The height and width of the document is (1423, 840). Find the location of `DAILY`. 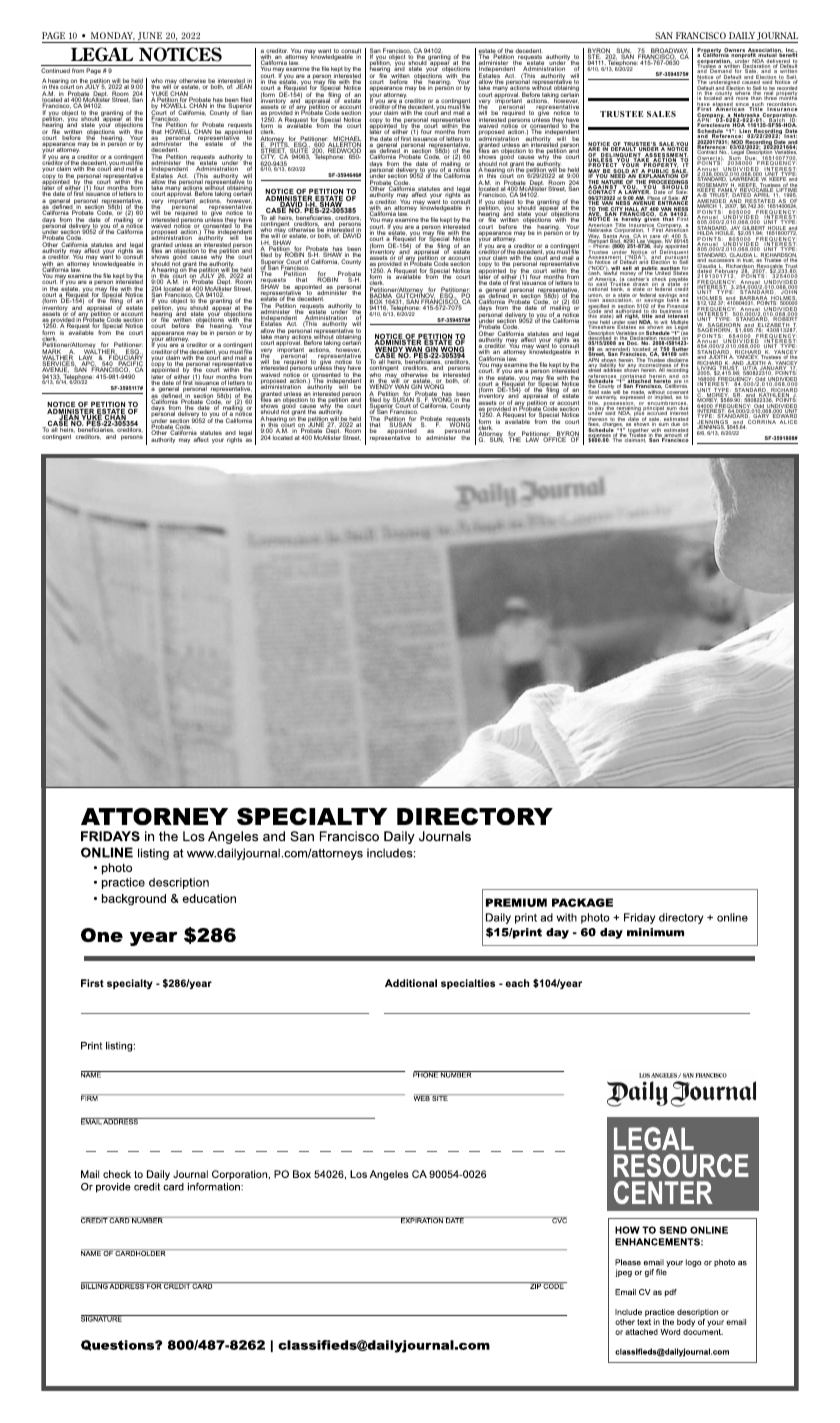

DAILY is located at coordinates (742, 35).
